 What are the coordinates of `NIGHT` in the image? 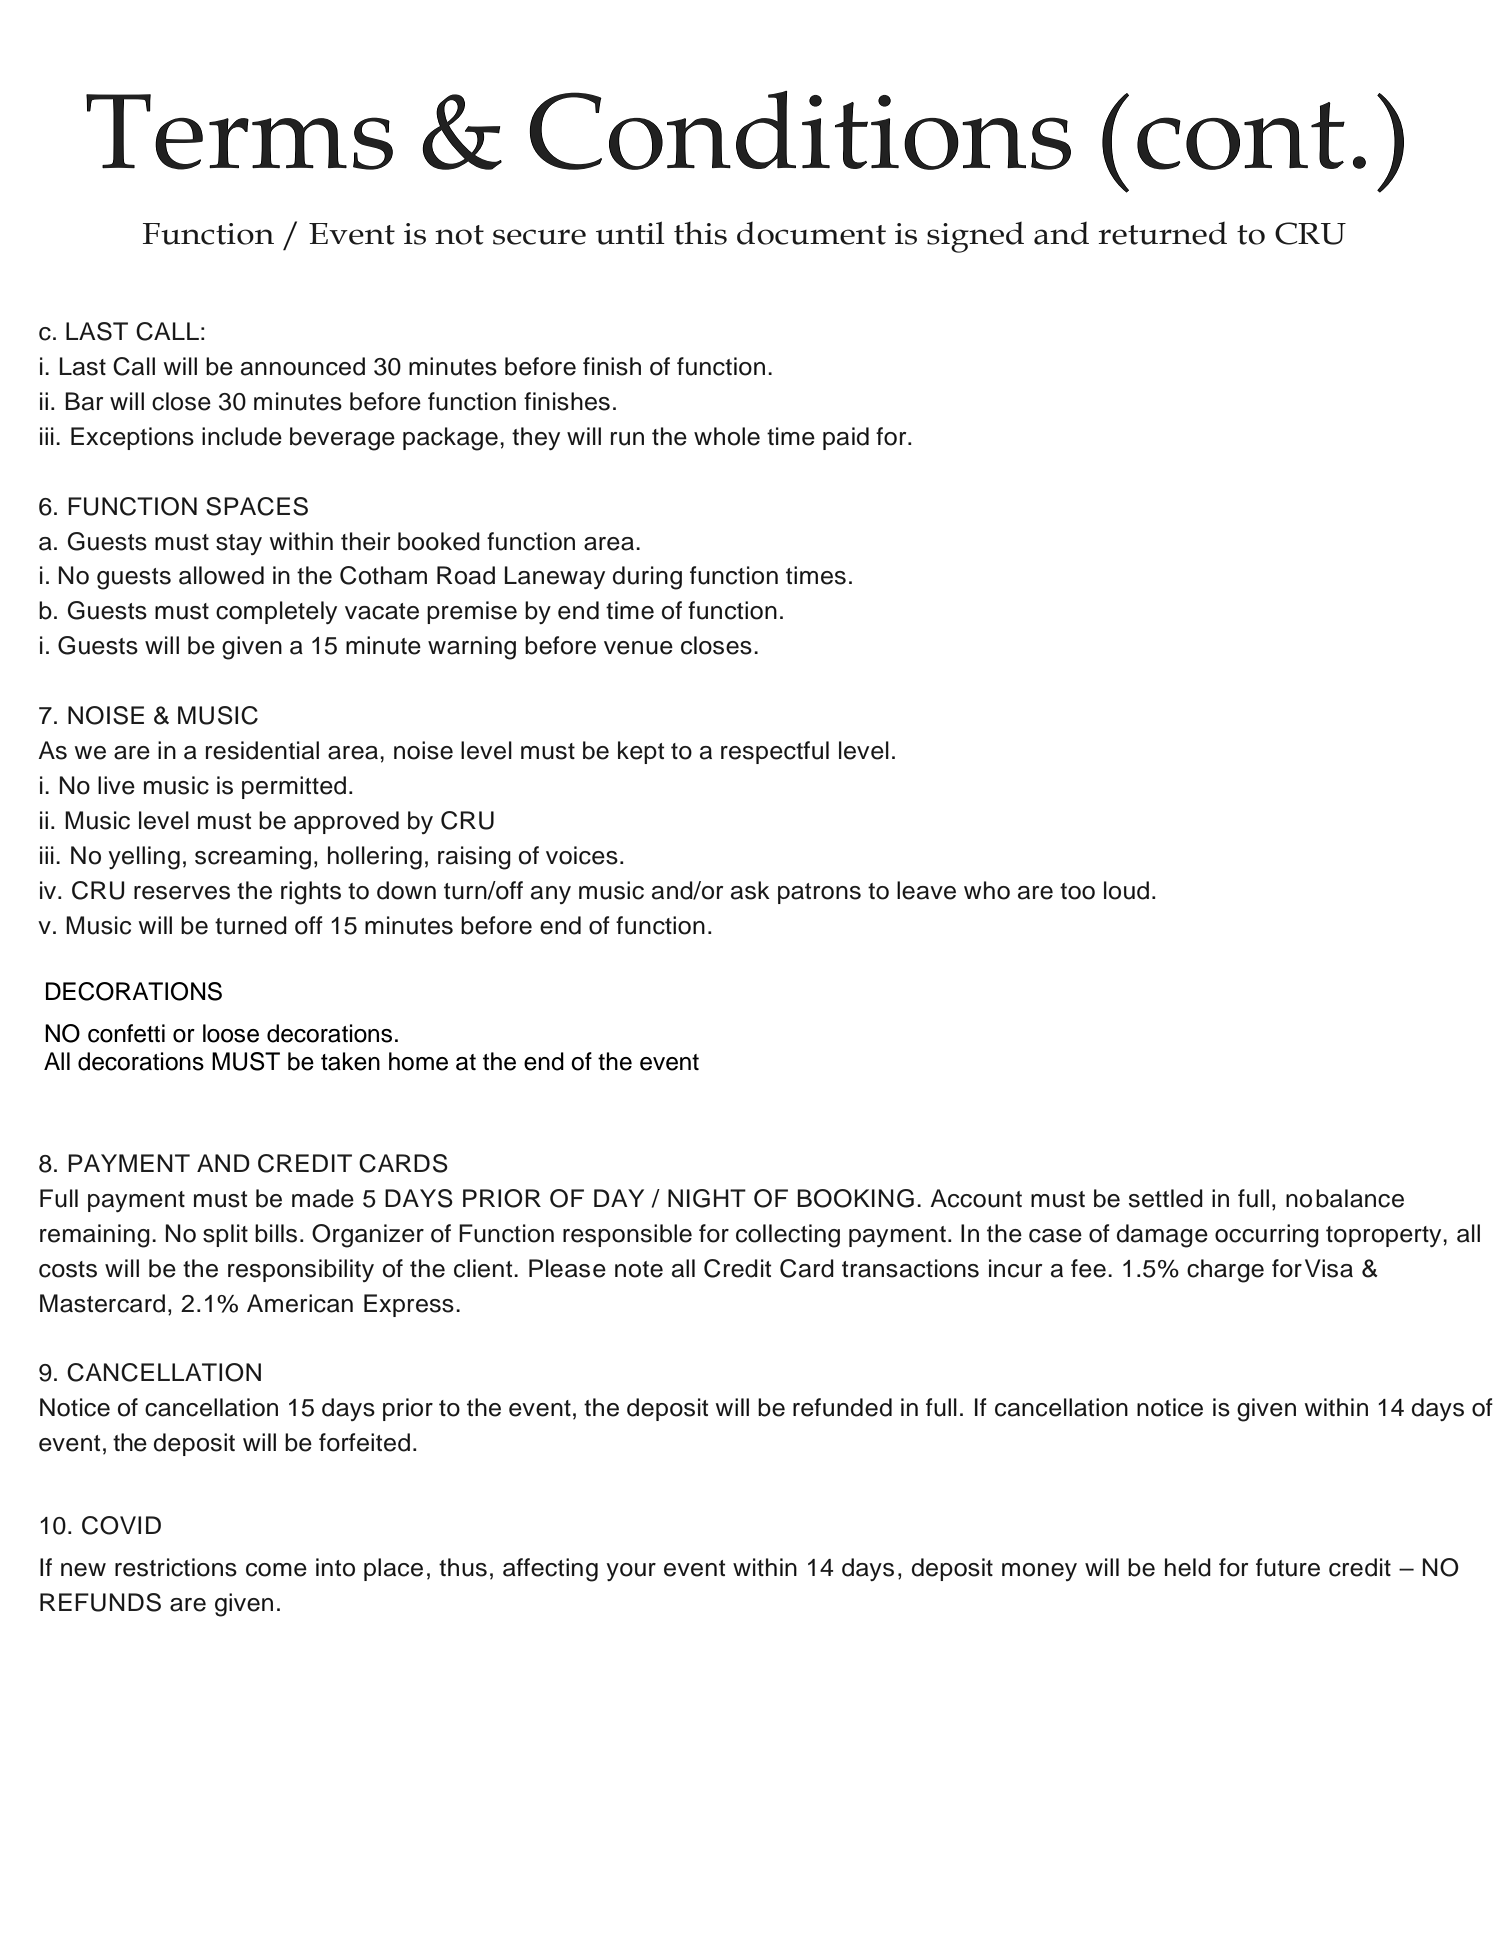 It's located at (707, 1198).
